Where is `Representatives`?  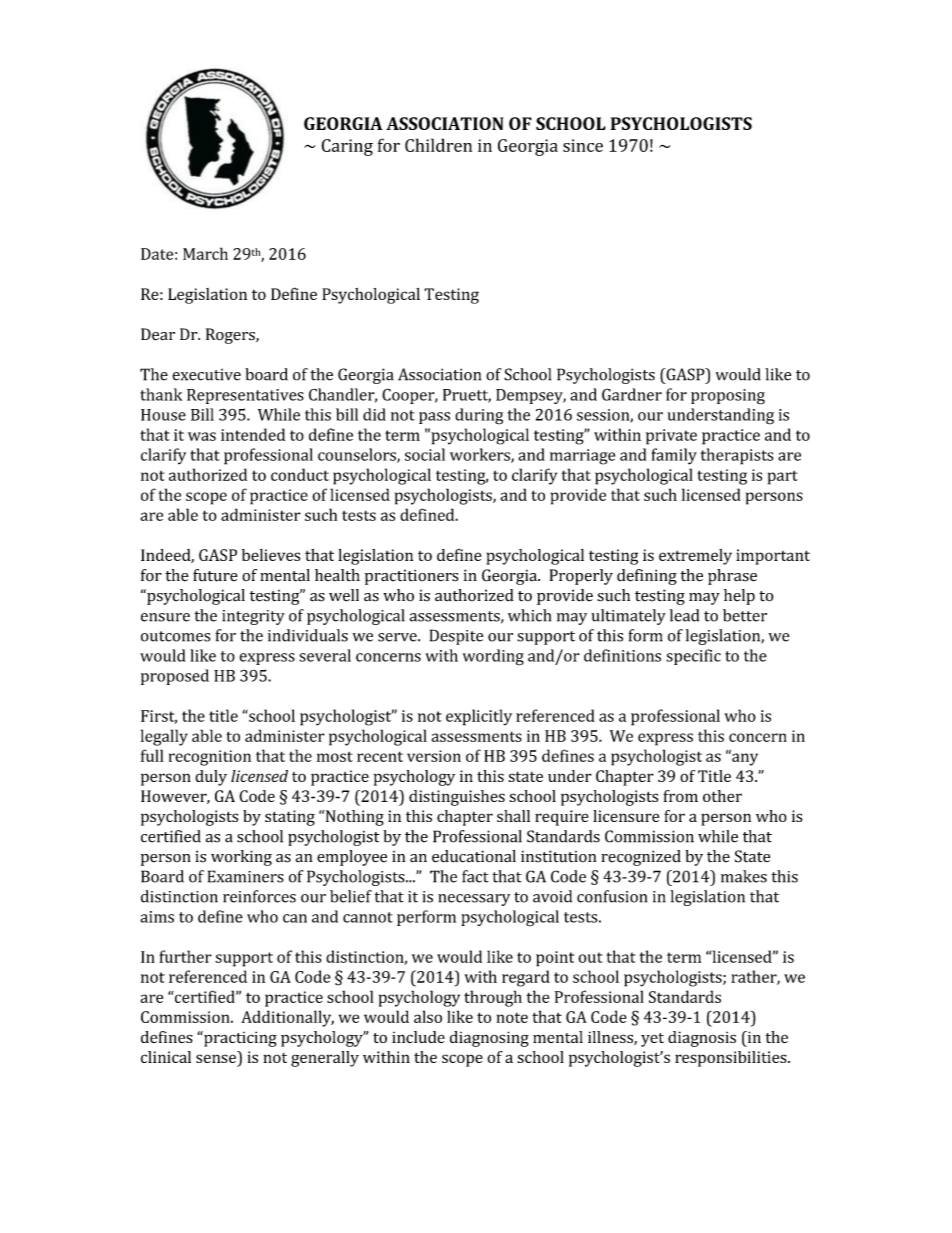 Representatives is located at coordinates (245, 396).
